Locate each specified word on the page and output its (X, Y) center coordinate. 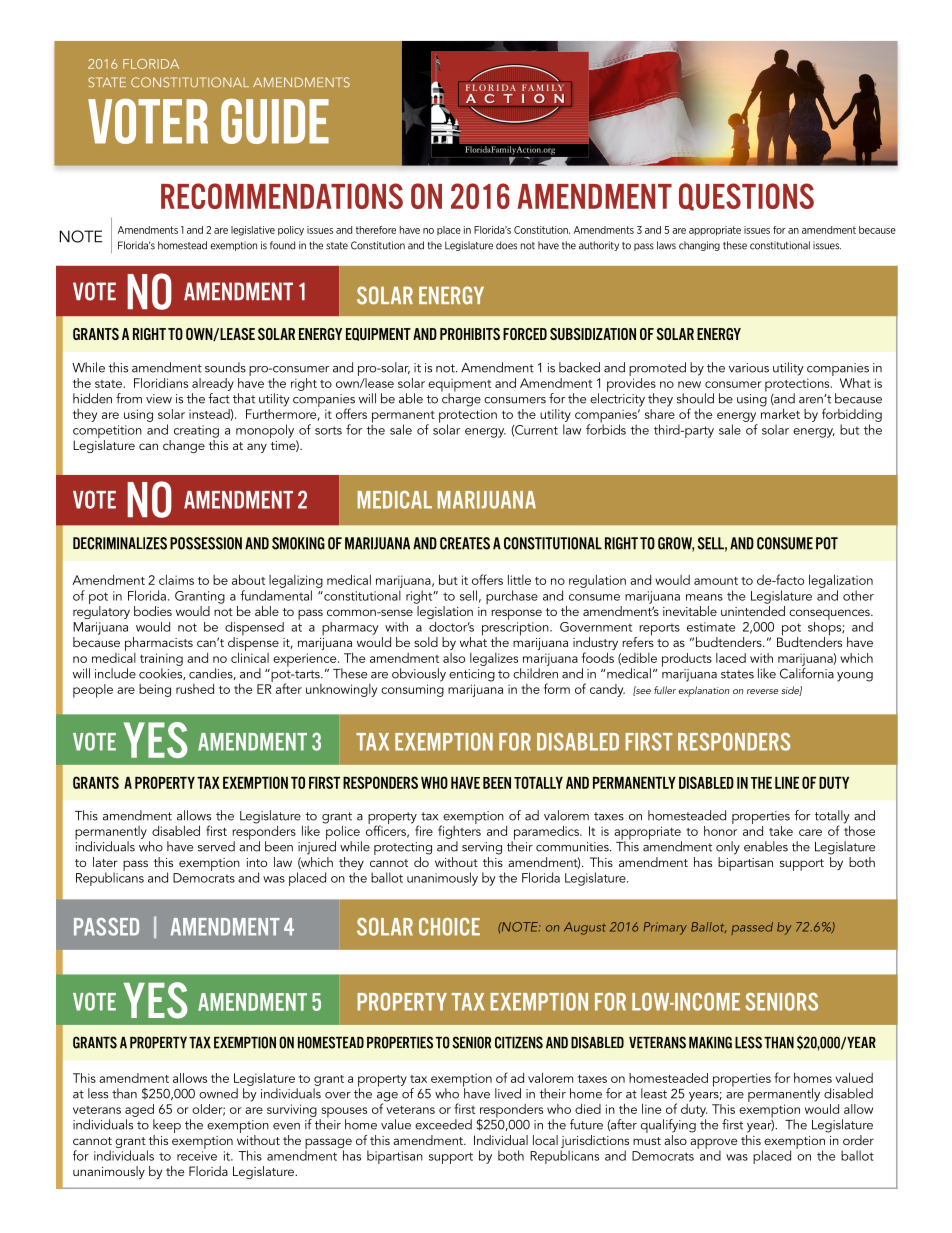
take (781, 831)
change (184, 446)
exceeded (443, 1124)
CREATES (465, 543)
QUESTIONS (746, 197)
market (780, 412)
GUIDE (275, 121)
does (506, 245)
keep (167, 1127)
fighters (459, 831)
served (216, 846)
